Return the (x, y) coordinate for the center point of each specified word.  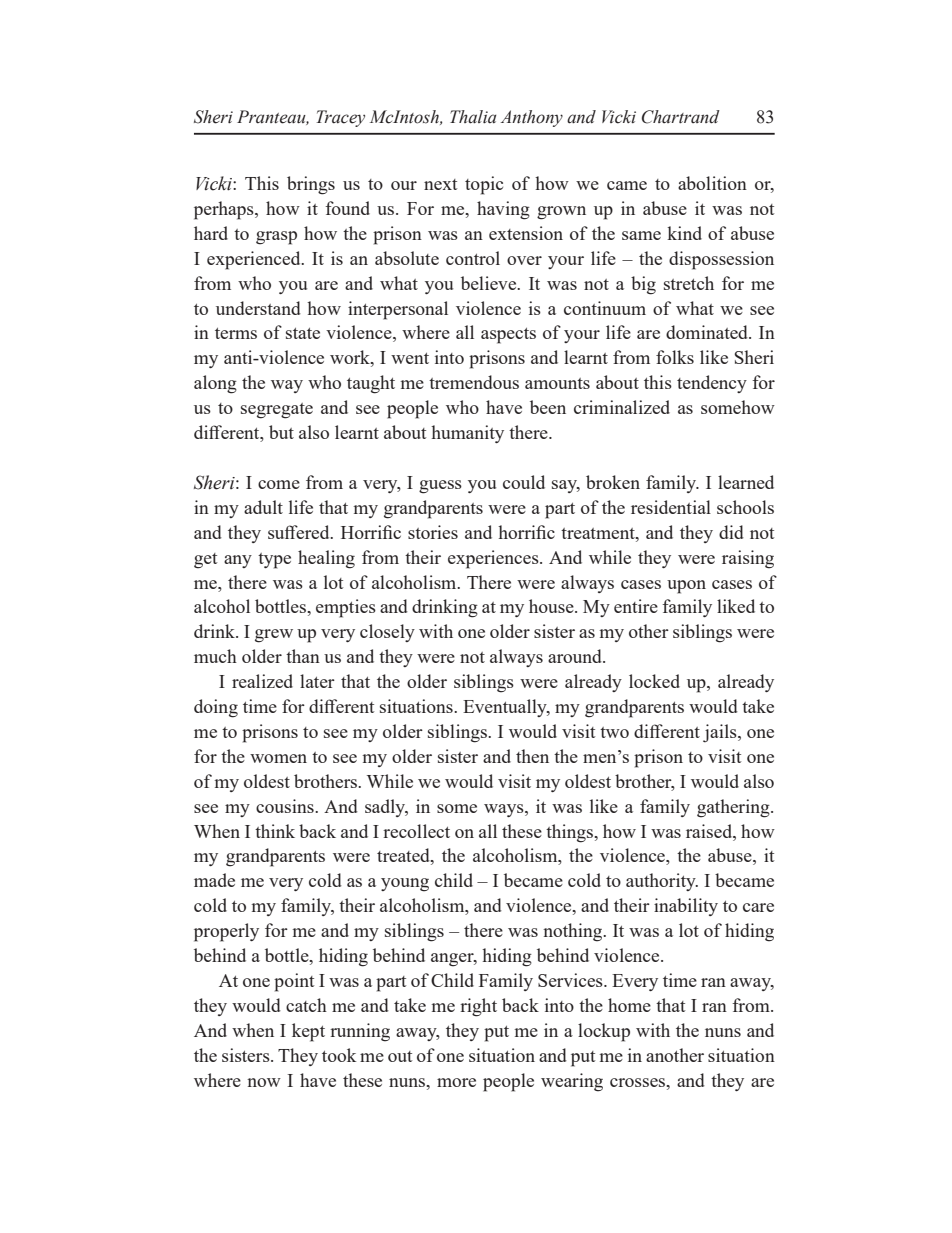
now (264, 1082)
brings (311, 185)
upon (686, 587)
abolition (712, 183)
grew (274, 636)
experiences (494, 559)
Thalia (473, 117)
